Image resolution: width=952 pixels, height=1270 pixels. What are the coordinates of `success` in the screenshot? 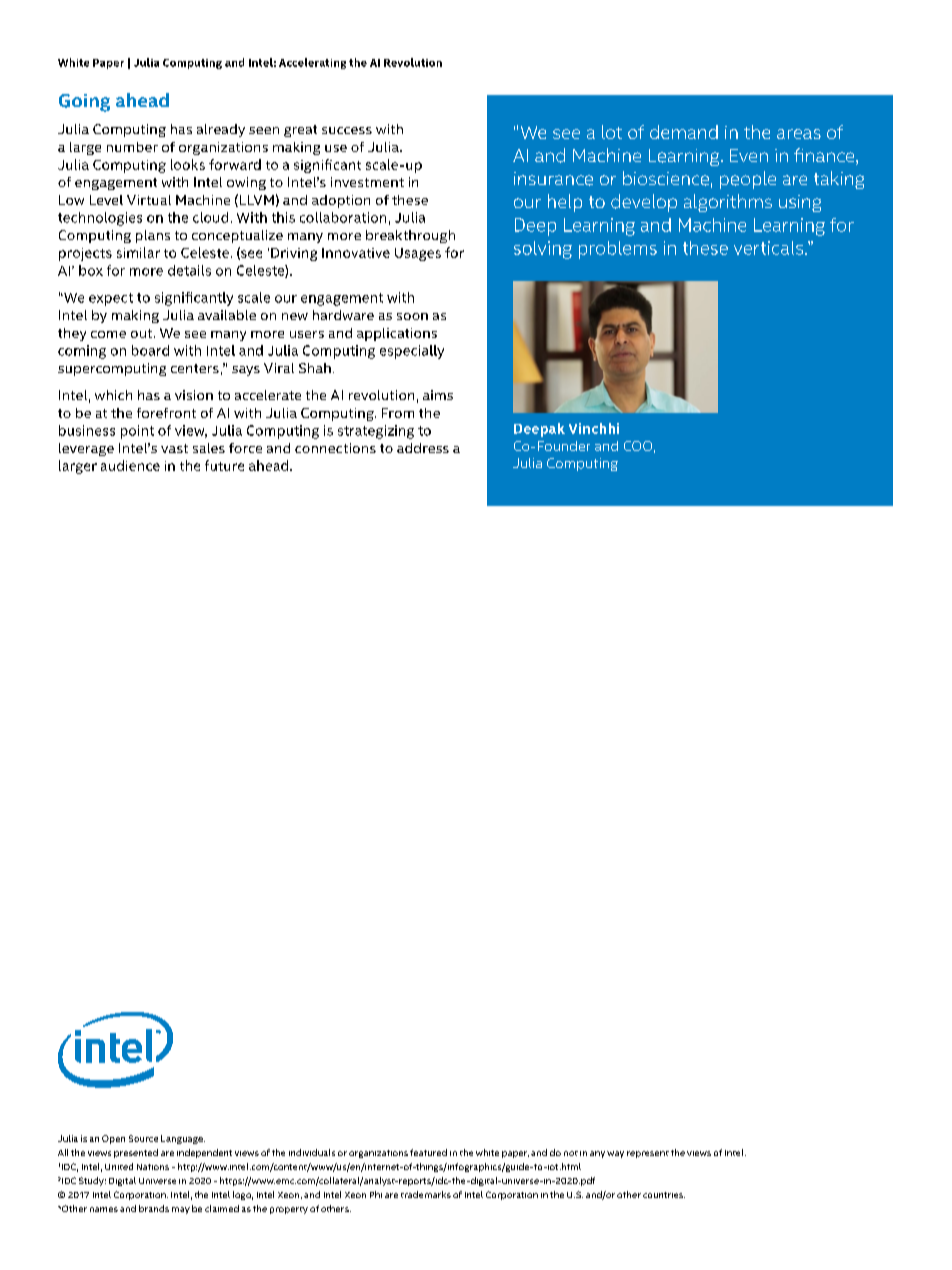 It's located at (347, 130).
